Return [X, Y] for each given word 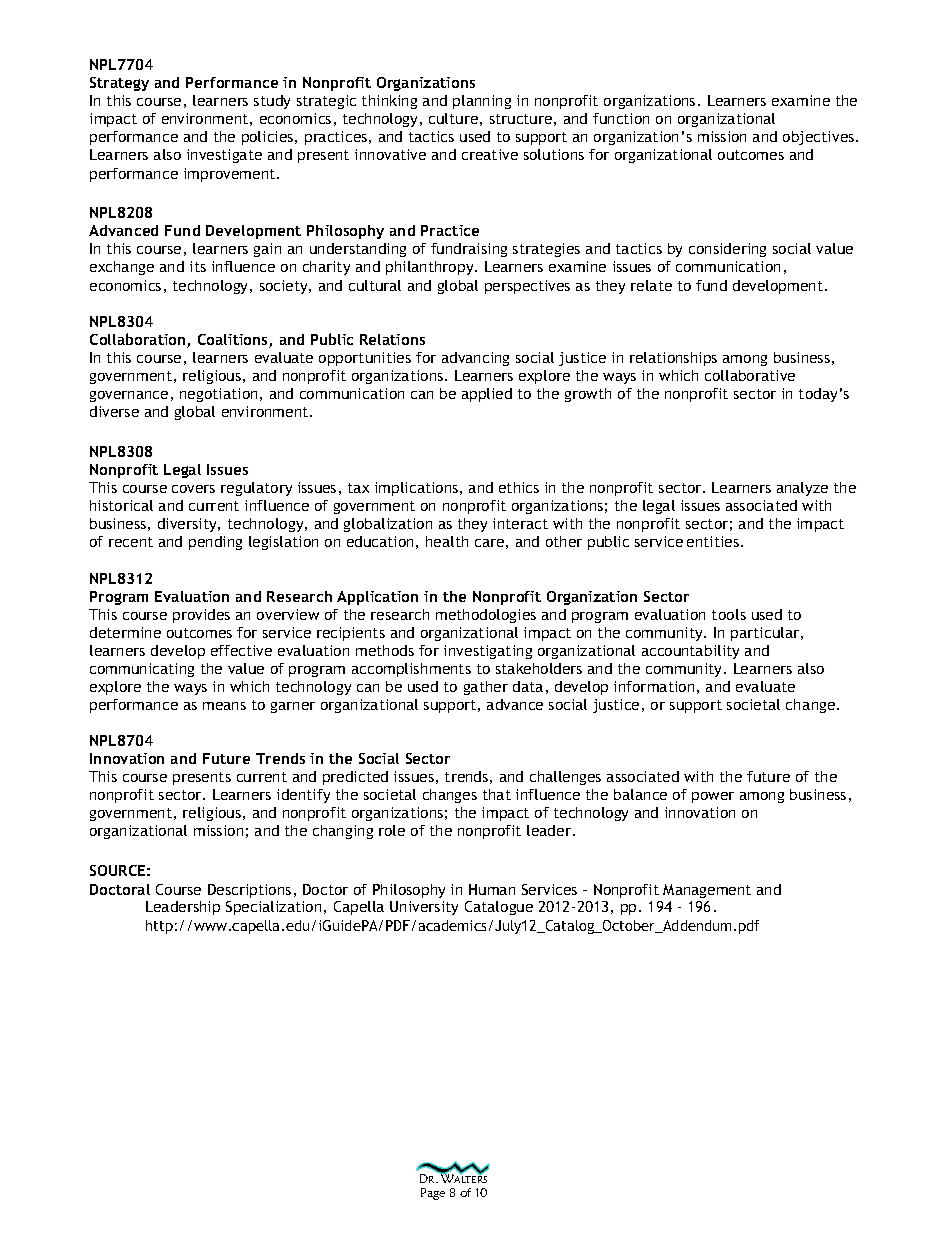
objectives [820, 138]
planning [482, 102]
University [424, 908]
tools [729, 614]
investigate [224, 156]
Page [433, 1194]
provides [201, 616]
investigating [488, 652]
